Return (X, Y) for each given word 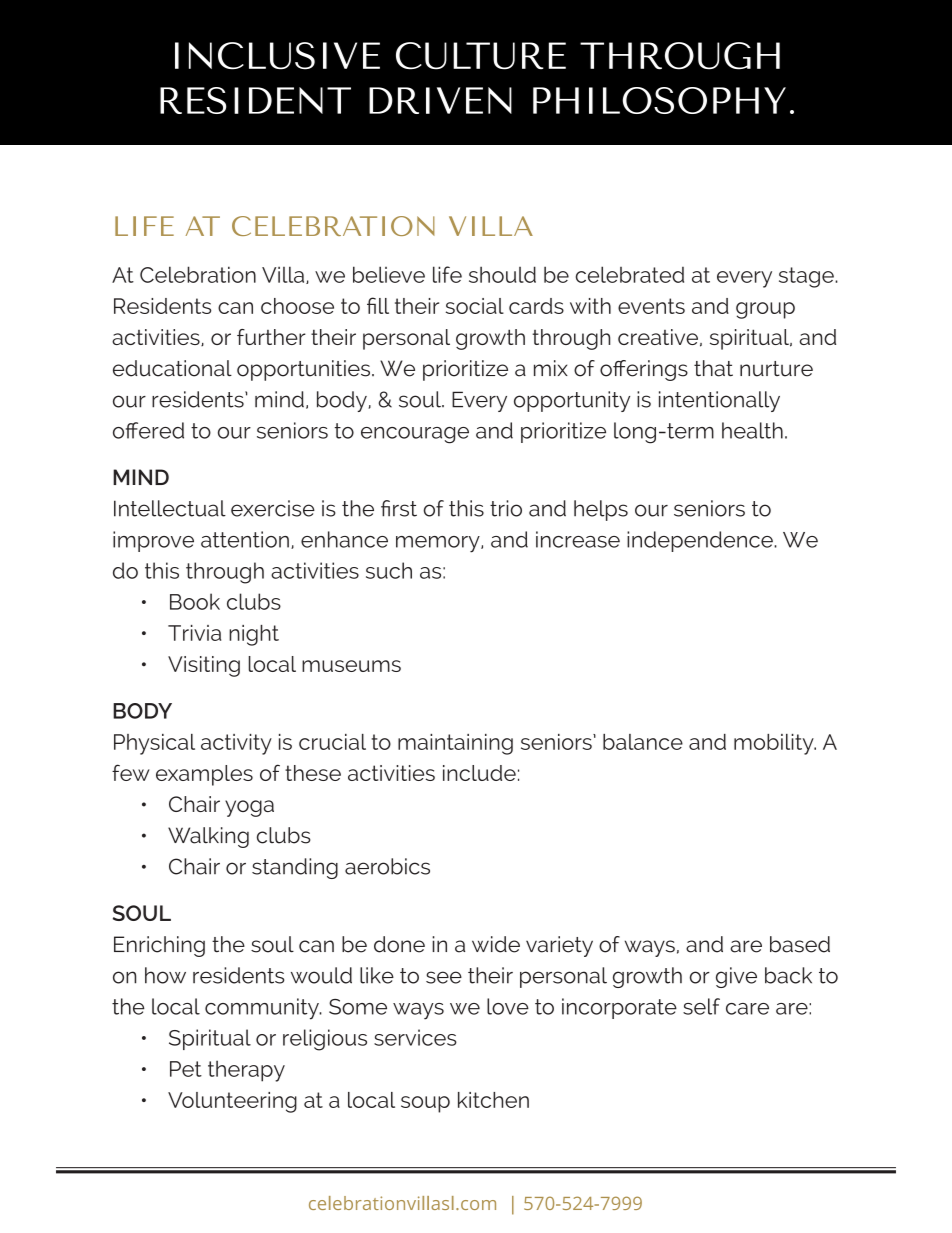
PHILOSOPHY (659, 100)
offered (148, 430)
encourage (415, 435)
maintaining (455, 744)
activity (236, 744)
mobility (775, 744)
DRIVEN (440, 100)
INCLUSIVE (277, 56)
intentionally (719, 401)
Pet (186, 1069)
